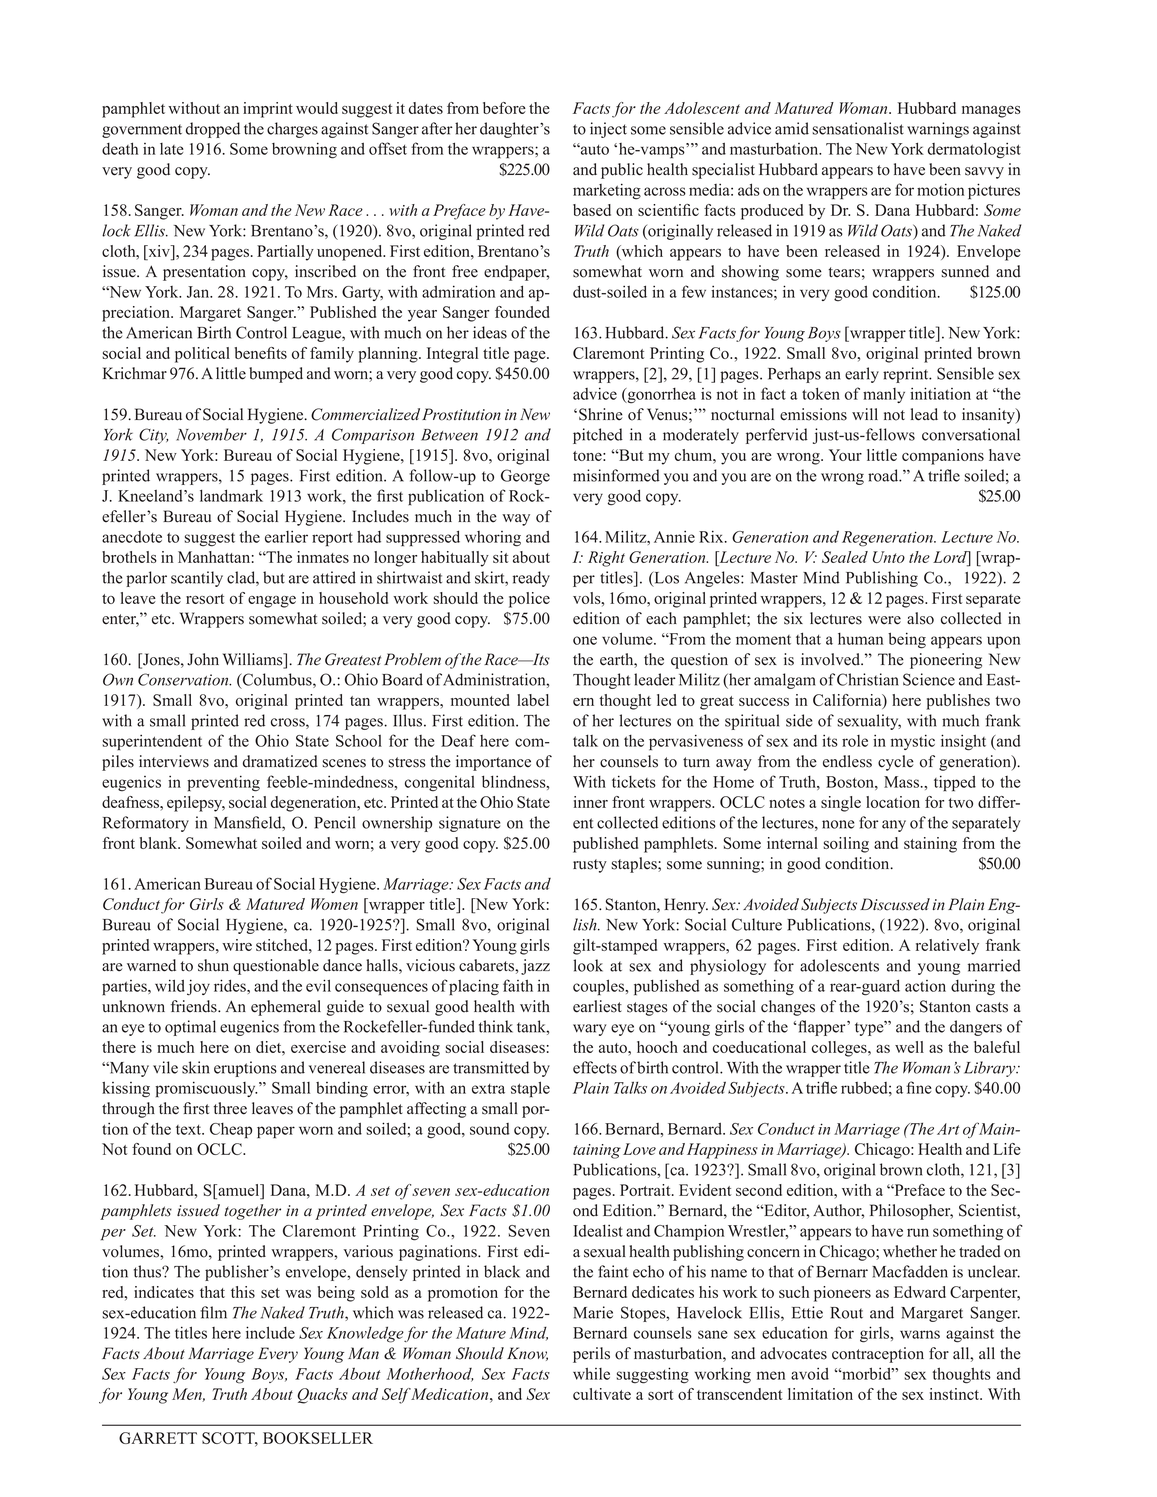 Image resolution: width=1157 pixels, height=1497 pixels. Describe the element at coordinates (591, 802) in the document. I see `inner` at that location.
